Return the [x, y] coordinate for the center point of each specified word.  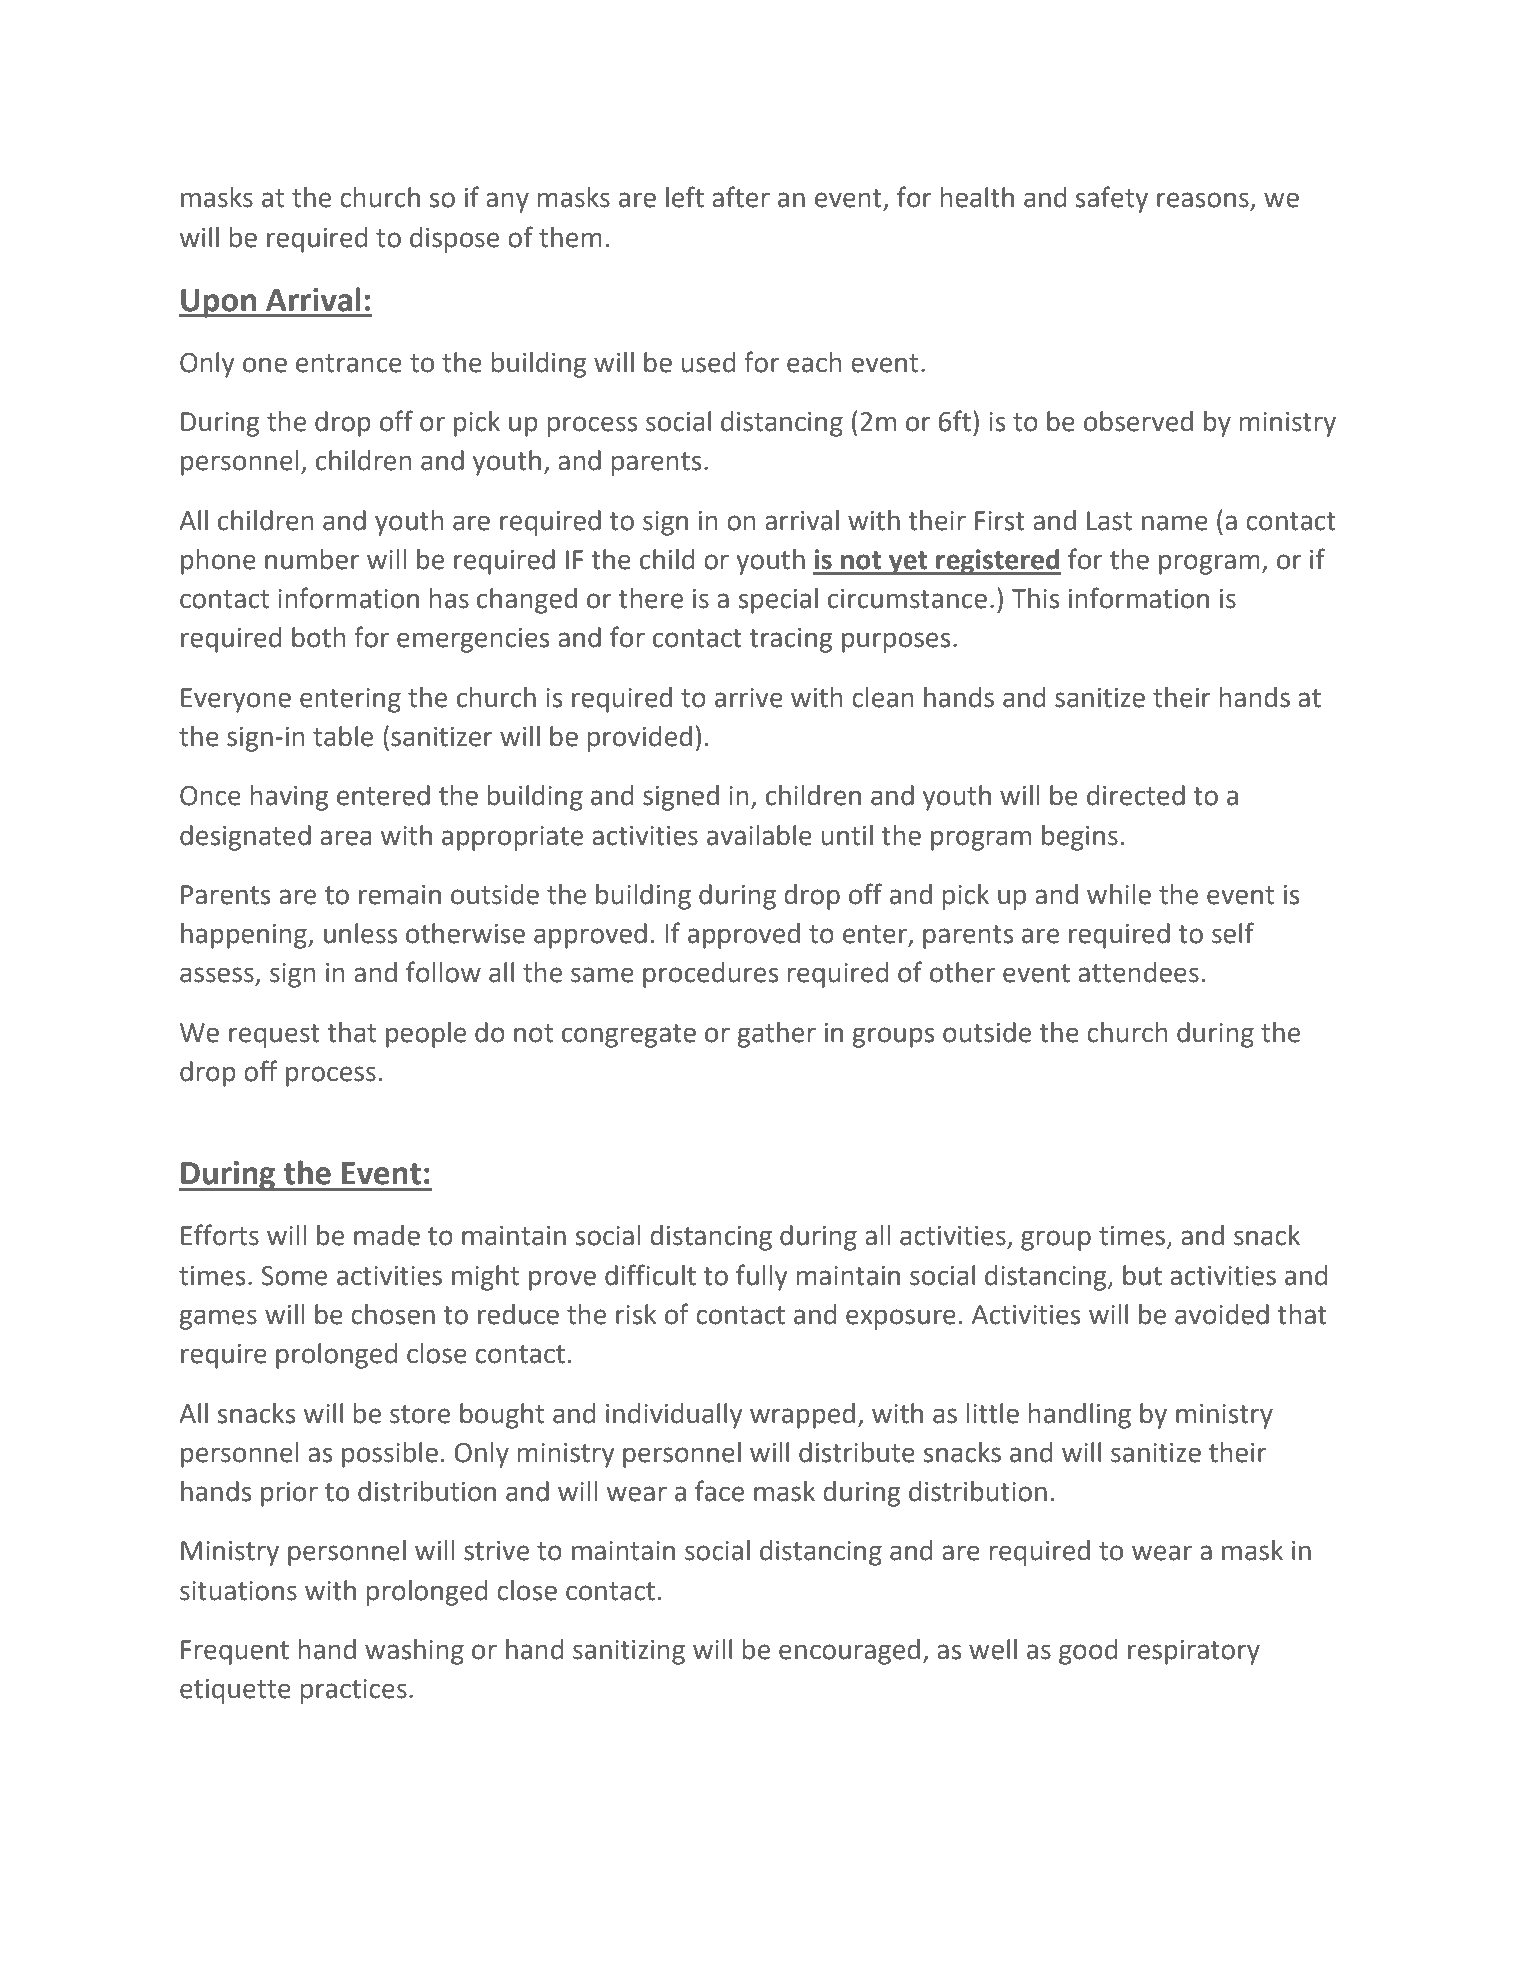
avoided [1222, 1314]
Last [1109, 521]
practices [354, 1691]
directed [1136, 795]
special [778, 601]
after [741, 197]
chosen [393, 1314]
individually [674, 1416]
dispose [454, 240]
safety [1112, 199]
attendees [1138, 972]
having [289, 798]
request [274, 1036]
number [312, 559]
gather [777, 1035]
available [759, 835]
